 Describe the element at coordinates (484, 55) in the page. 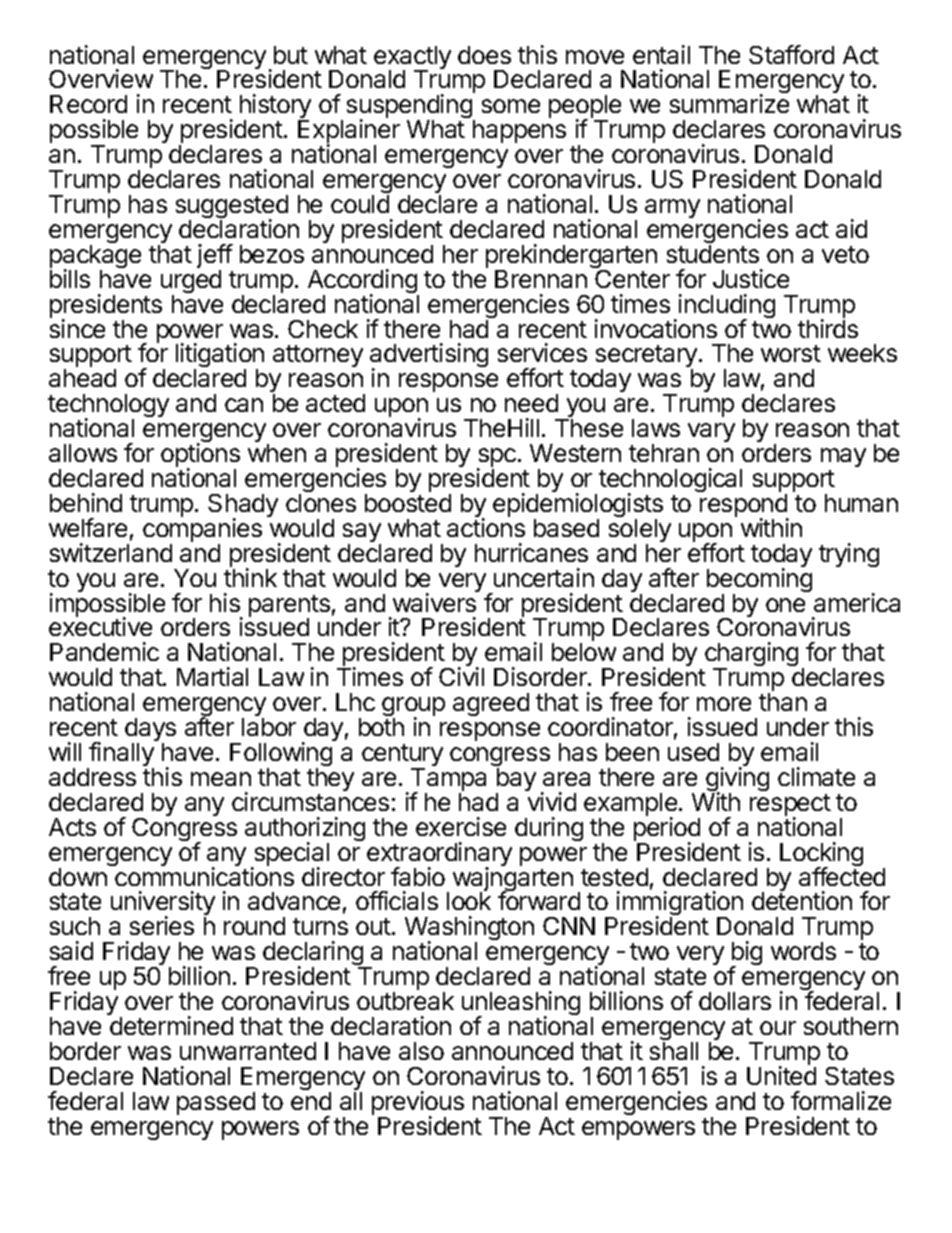

I see `does` at that location.
